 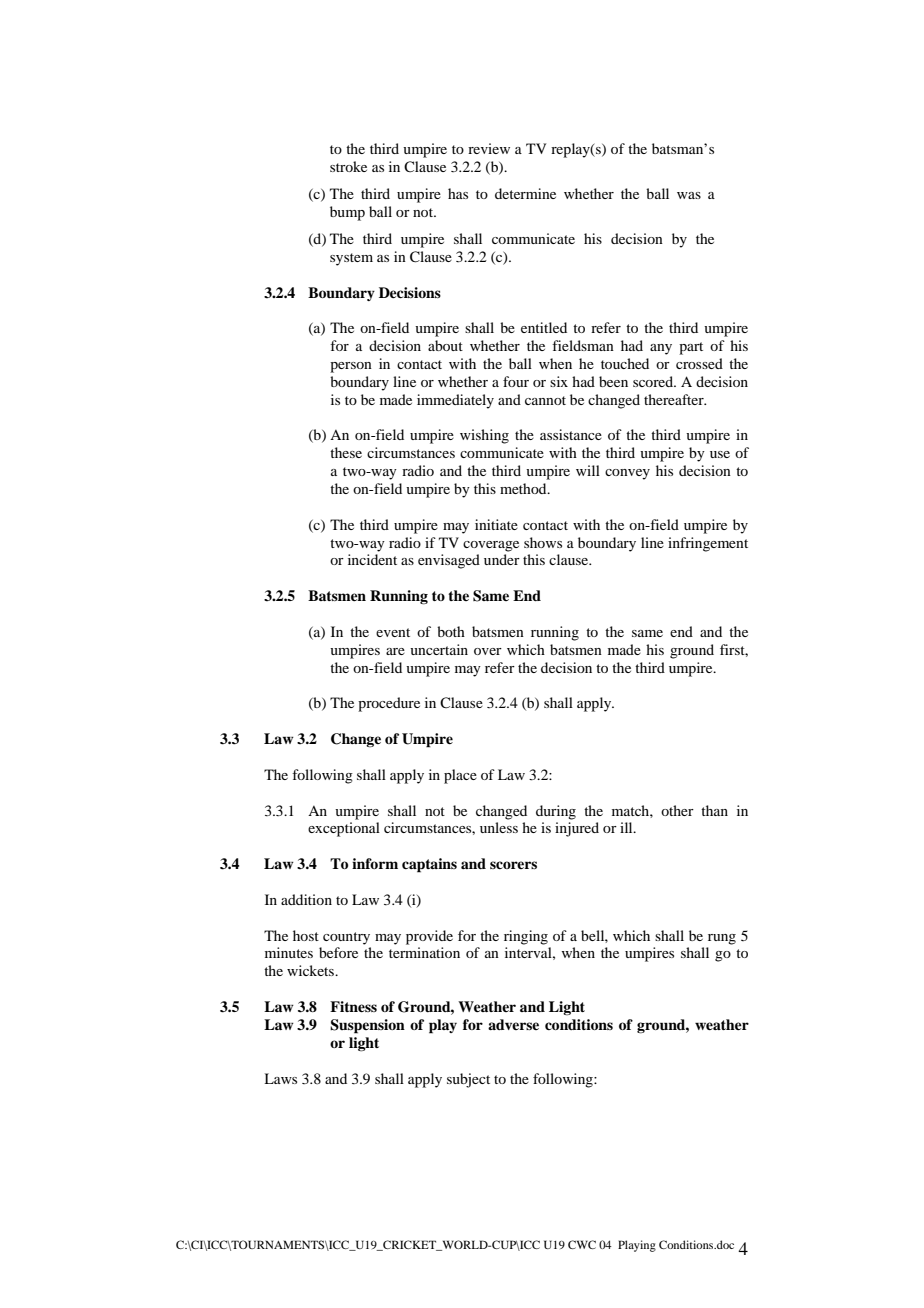 I want to click on other, so click(x=677, y=810).
